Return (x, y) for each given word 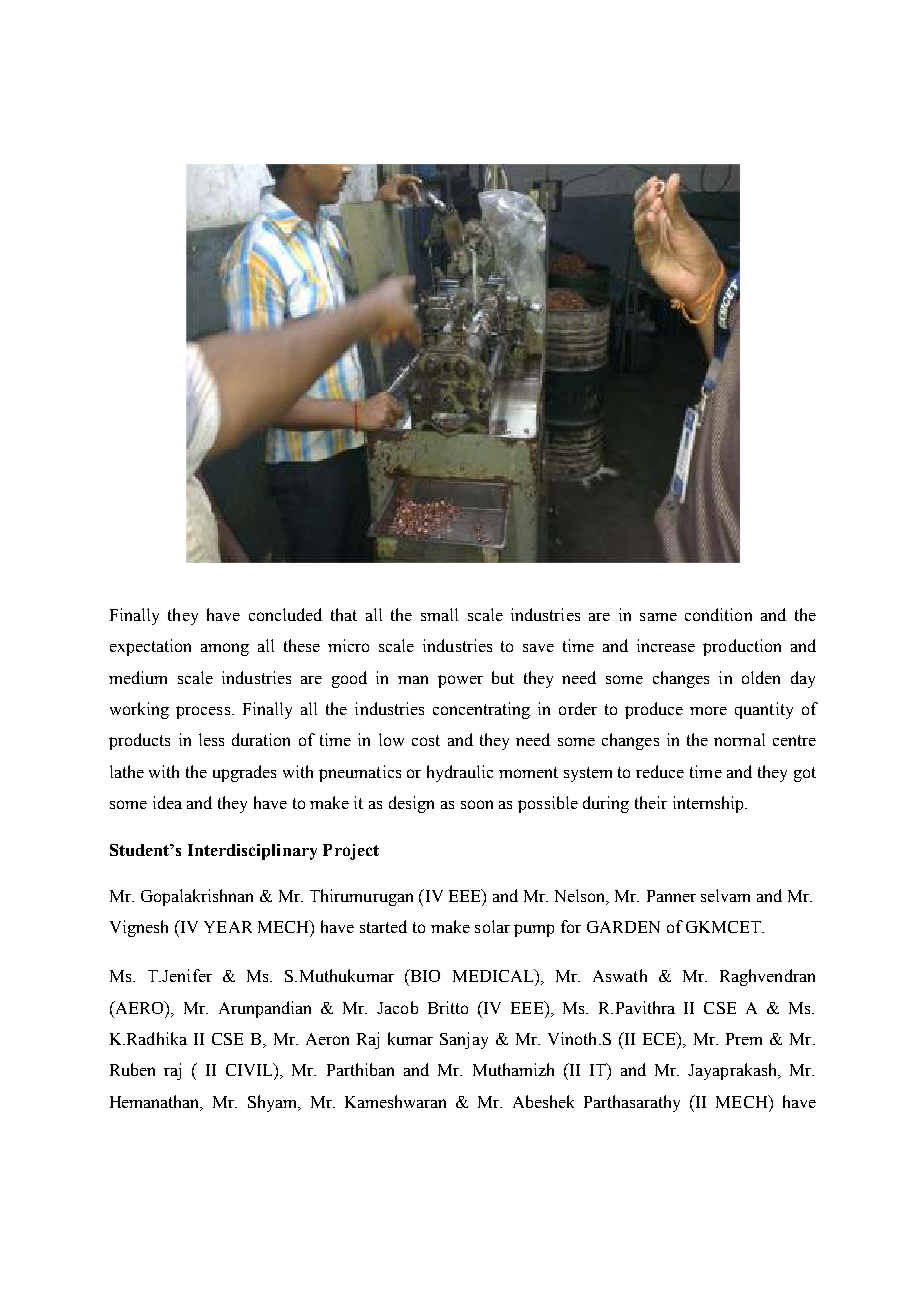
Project (351, 852)
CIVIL (250, 1069)
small (439, 614)
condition (718, 614)
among (225, 649)
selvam (725, 895)
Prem (744, 1039)
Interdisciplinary (252, 852)
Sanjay (464, 1040)
